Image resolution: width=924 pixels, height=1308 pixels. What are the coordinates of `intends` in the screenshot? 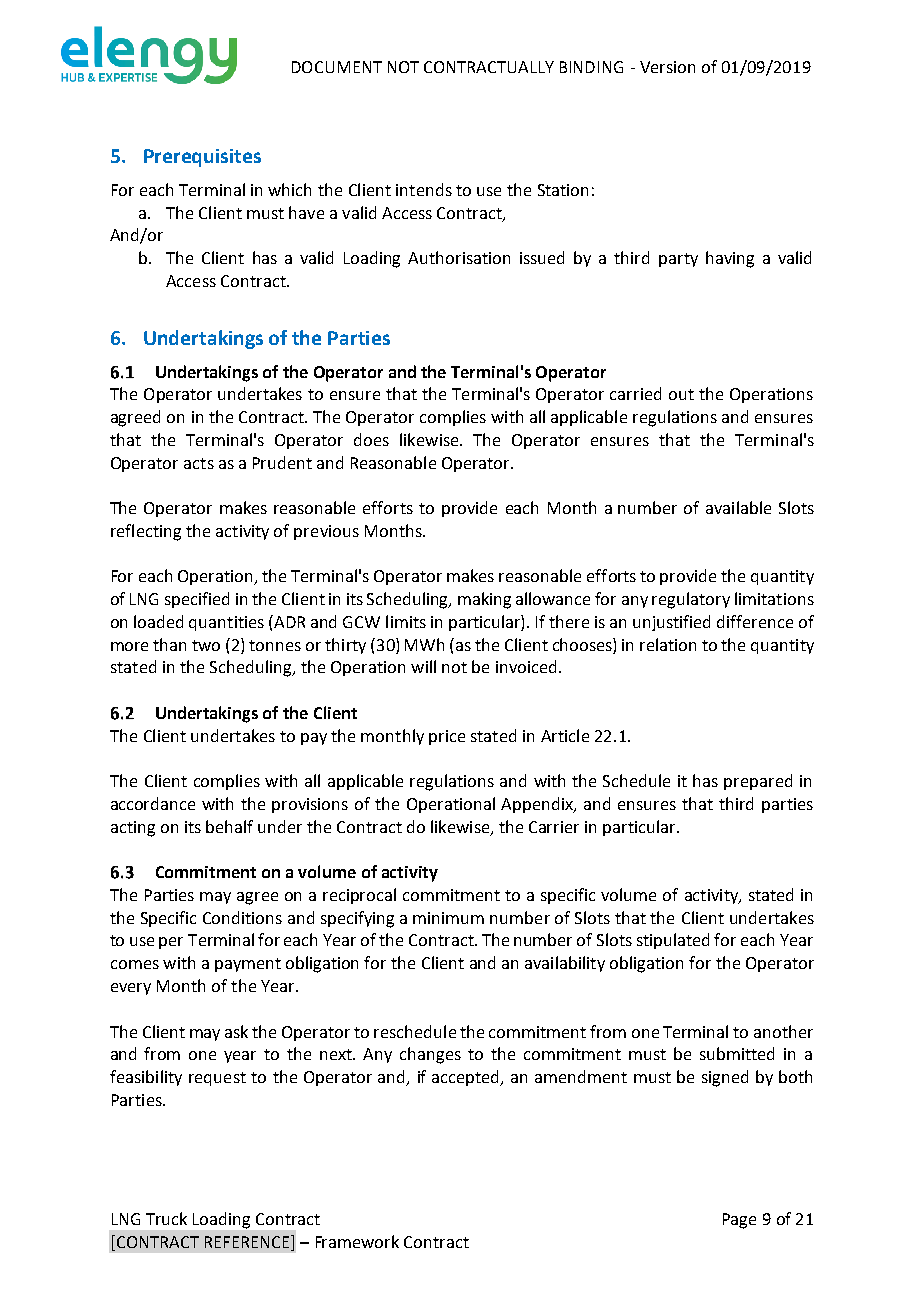 It's located at (424, 189).
